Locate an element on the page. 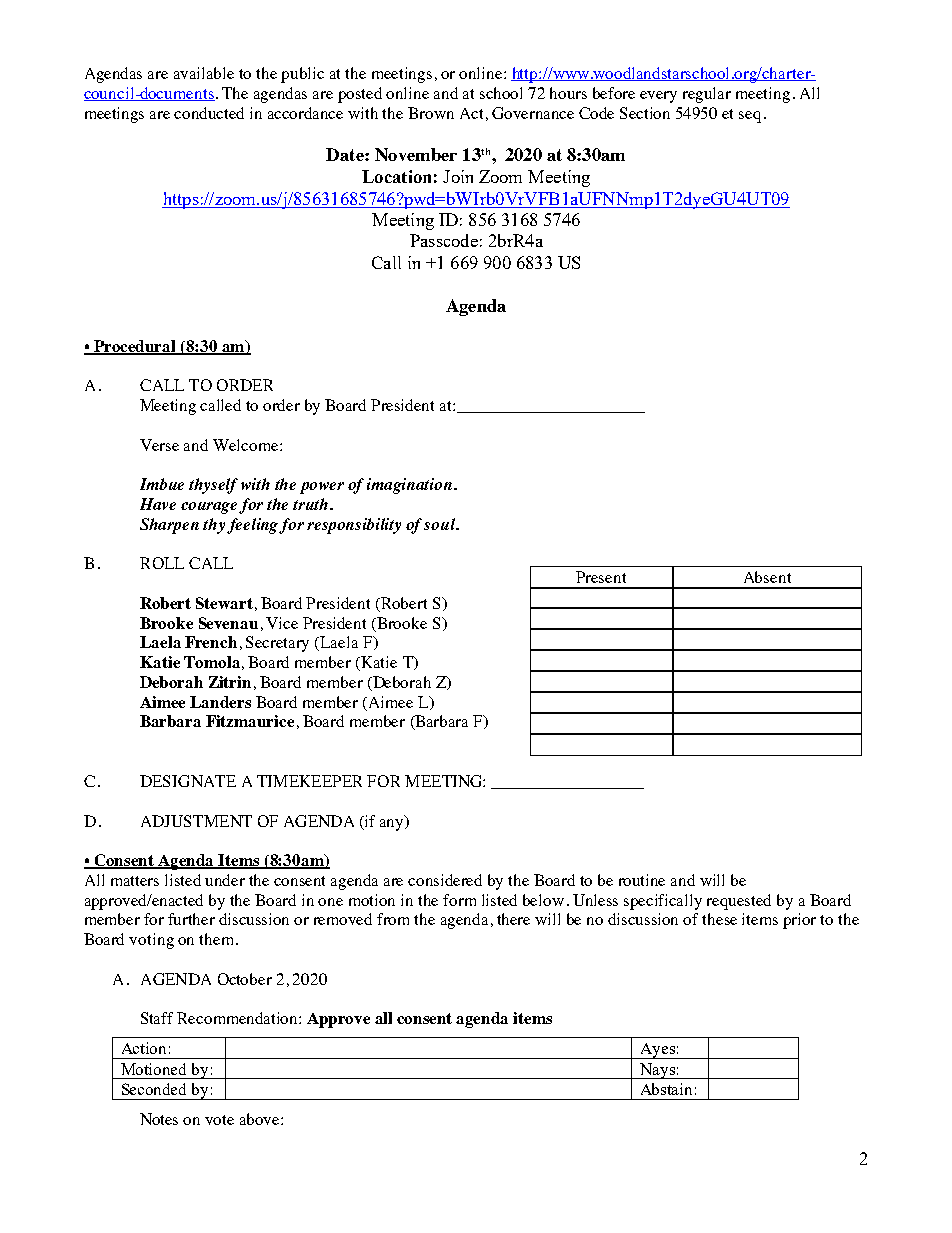 This page has height=1233, width=952. imagination is located at coordinates (411, 486).
